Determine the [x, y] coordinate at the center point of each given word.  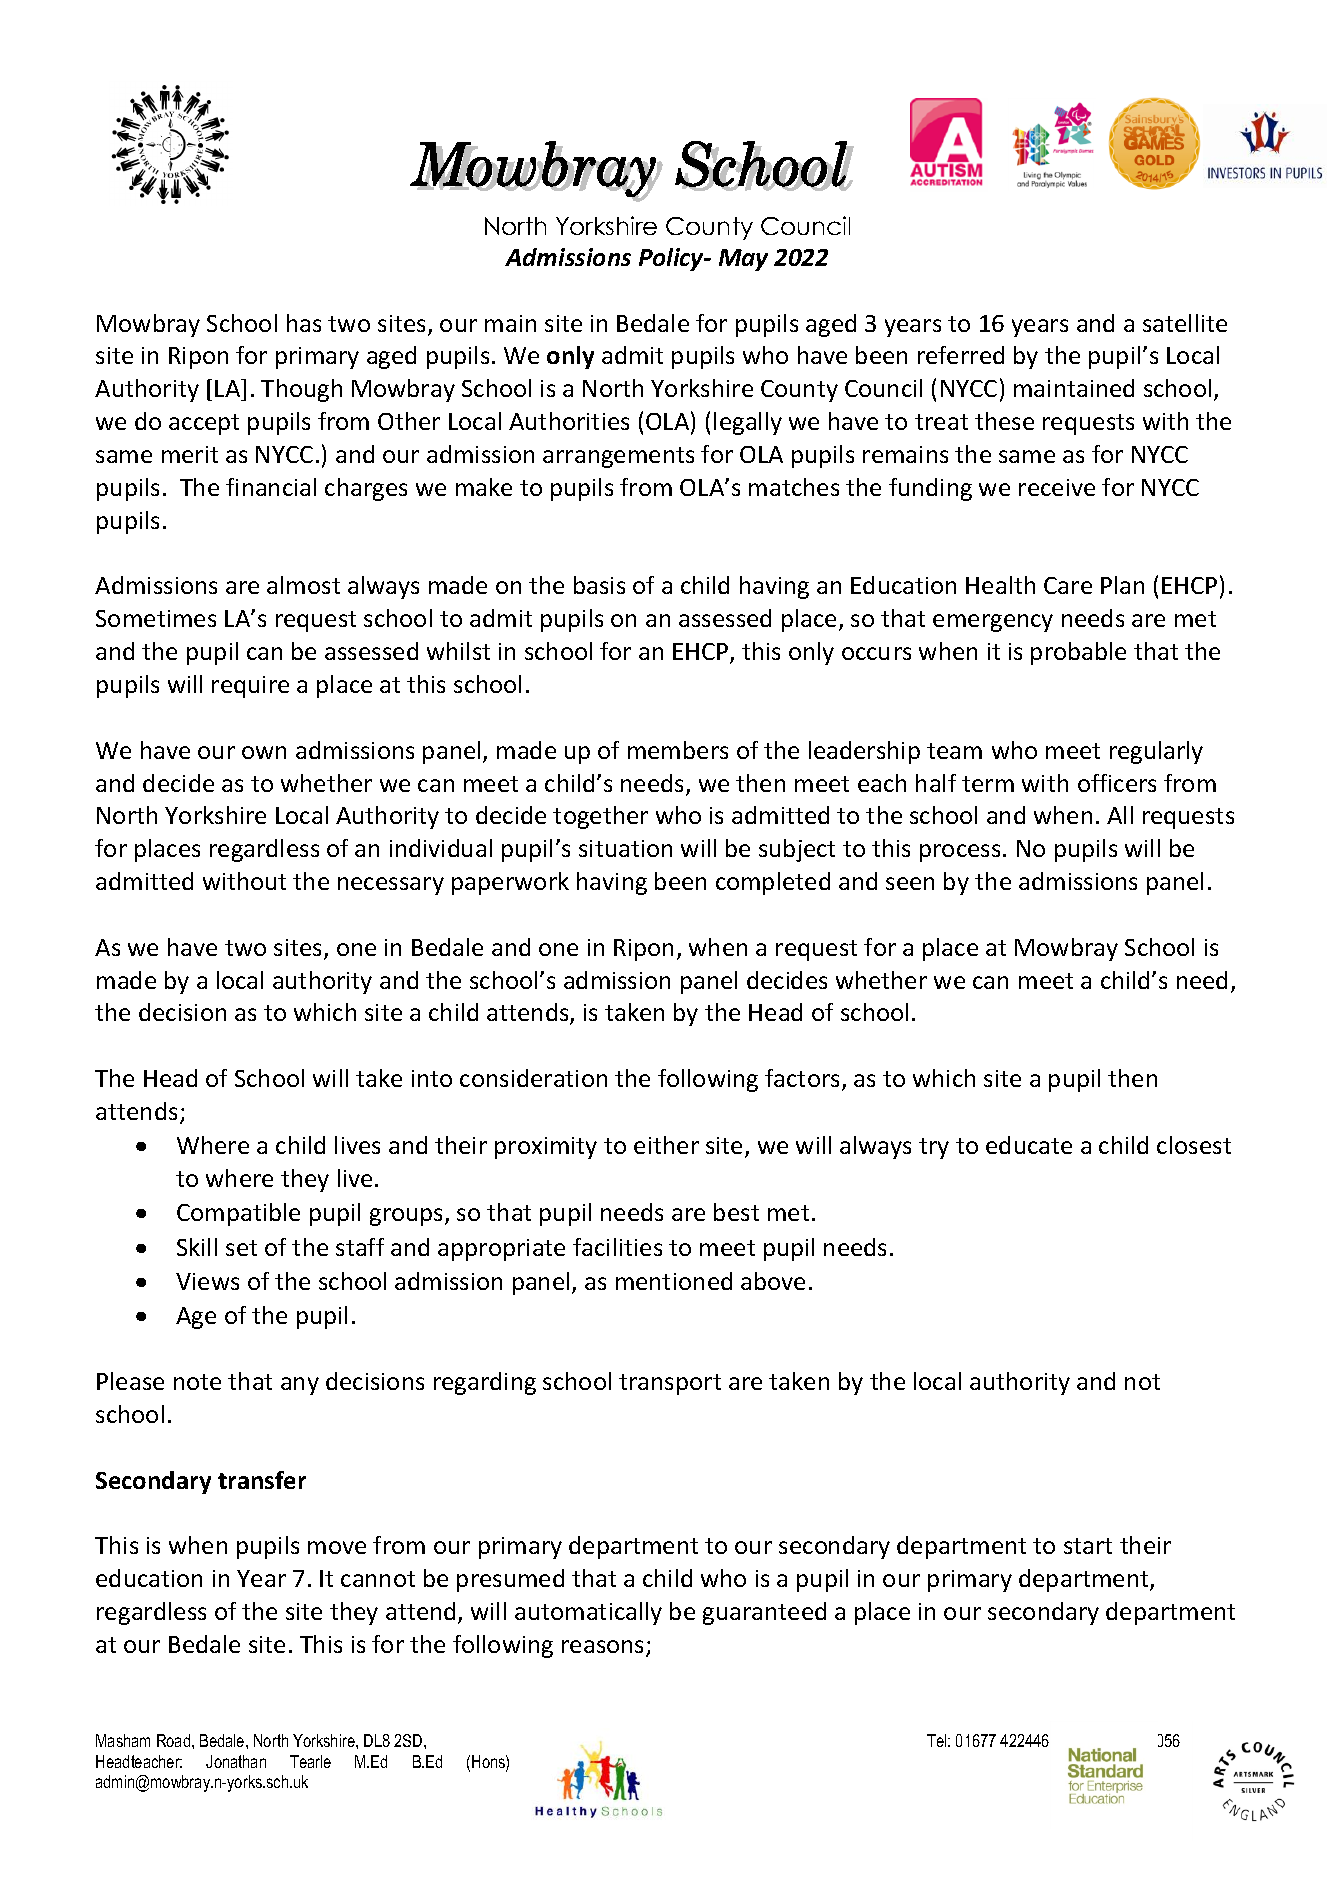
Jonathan [236, 1761]
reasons [602, 1646]
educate [1029, 1145]
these [1004, 421]
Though [301, 390]
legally [748, 423]
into [432, 1078]
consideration [533, 1078]
